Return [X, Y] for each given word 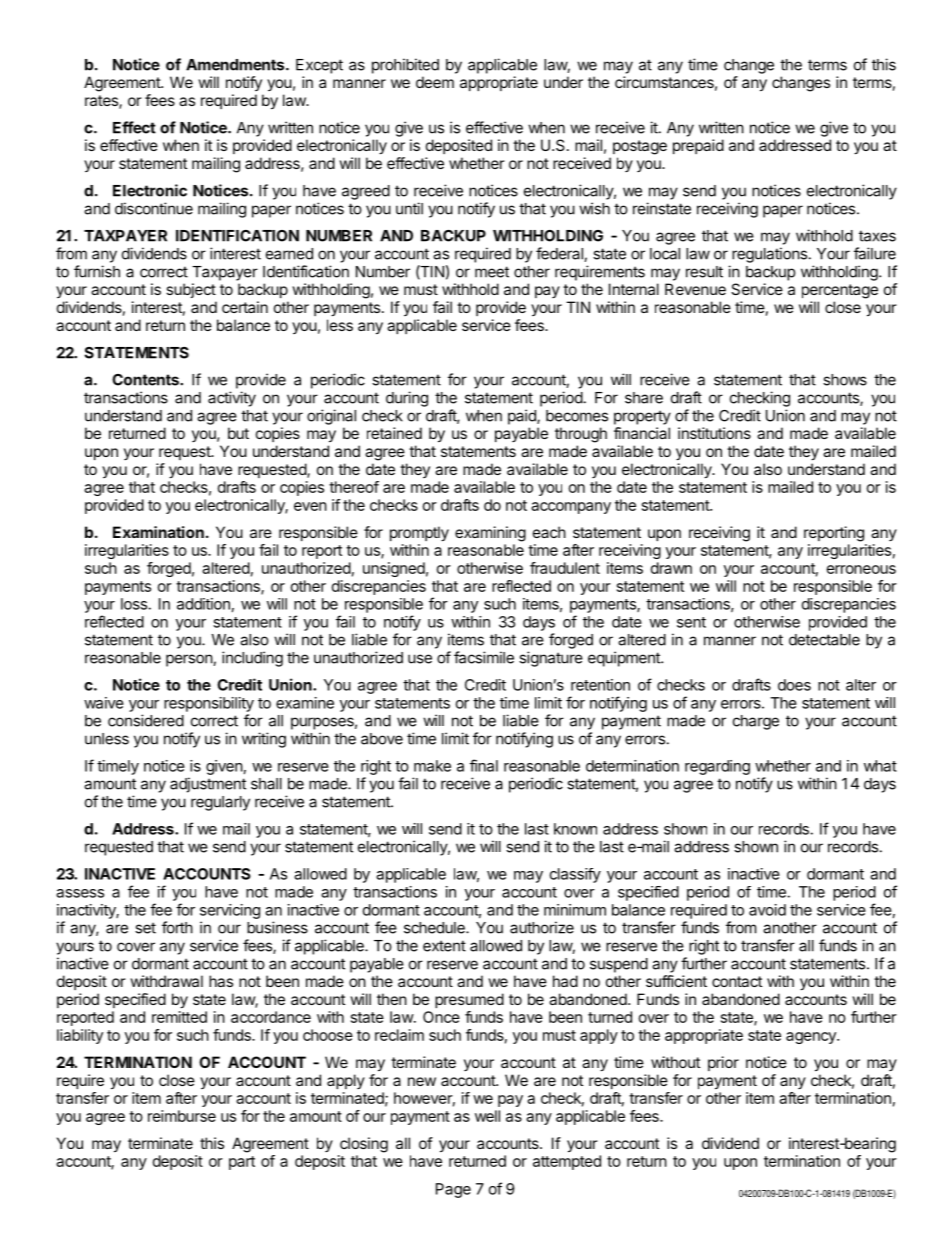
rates [102, 102]
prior [723, 1063]
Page [453, 1190]
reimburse [182, 1116]
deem [435, 82]
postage [640, 147]
